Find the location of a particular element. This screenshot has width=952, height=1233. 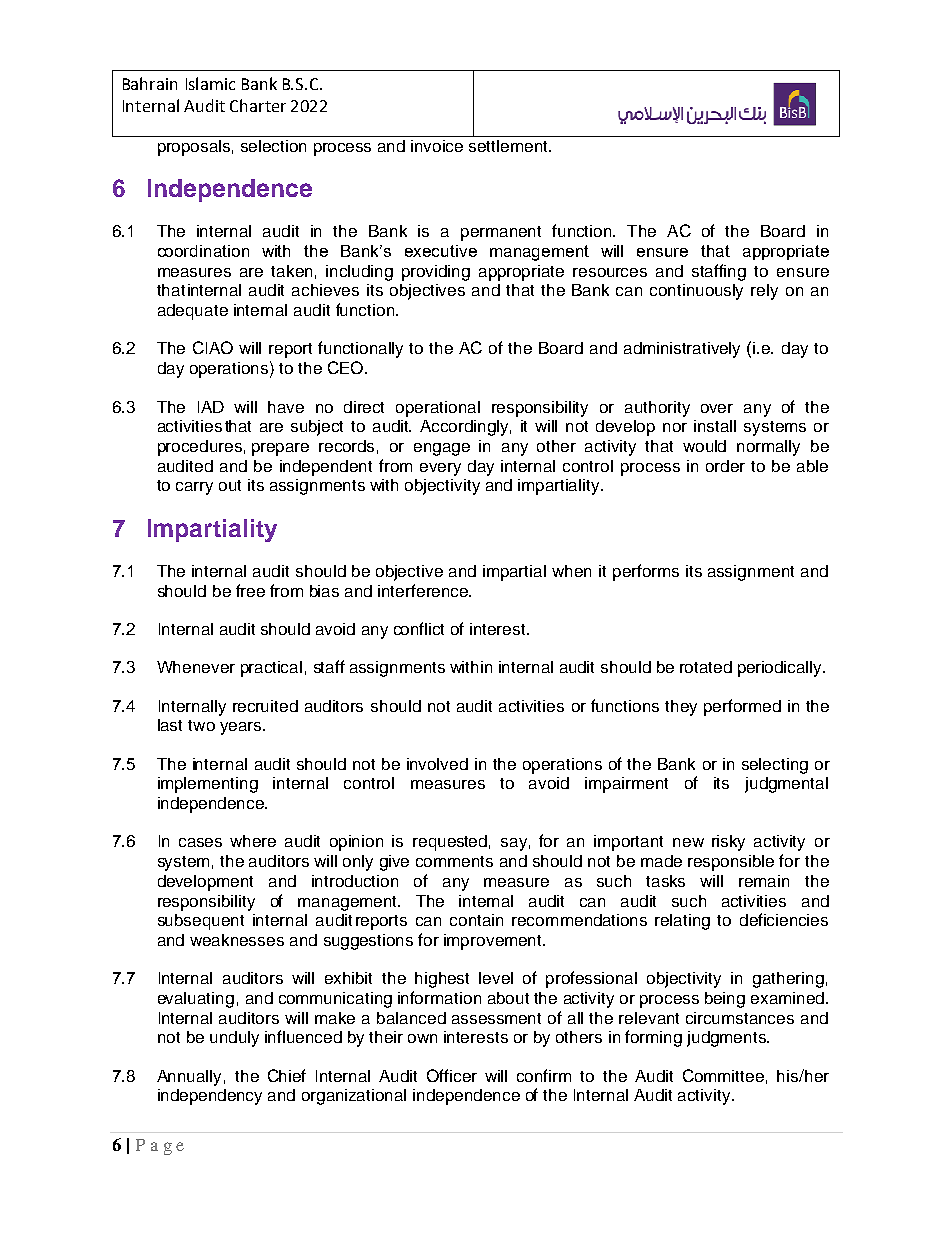

involved is located at coordinates (437, 764).
